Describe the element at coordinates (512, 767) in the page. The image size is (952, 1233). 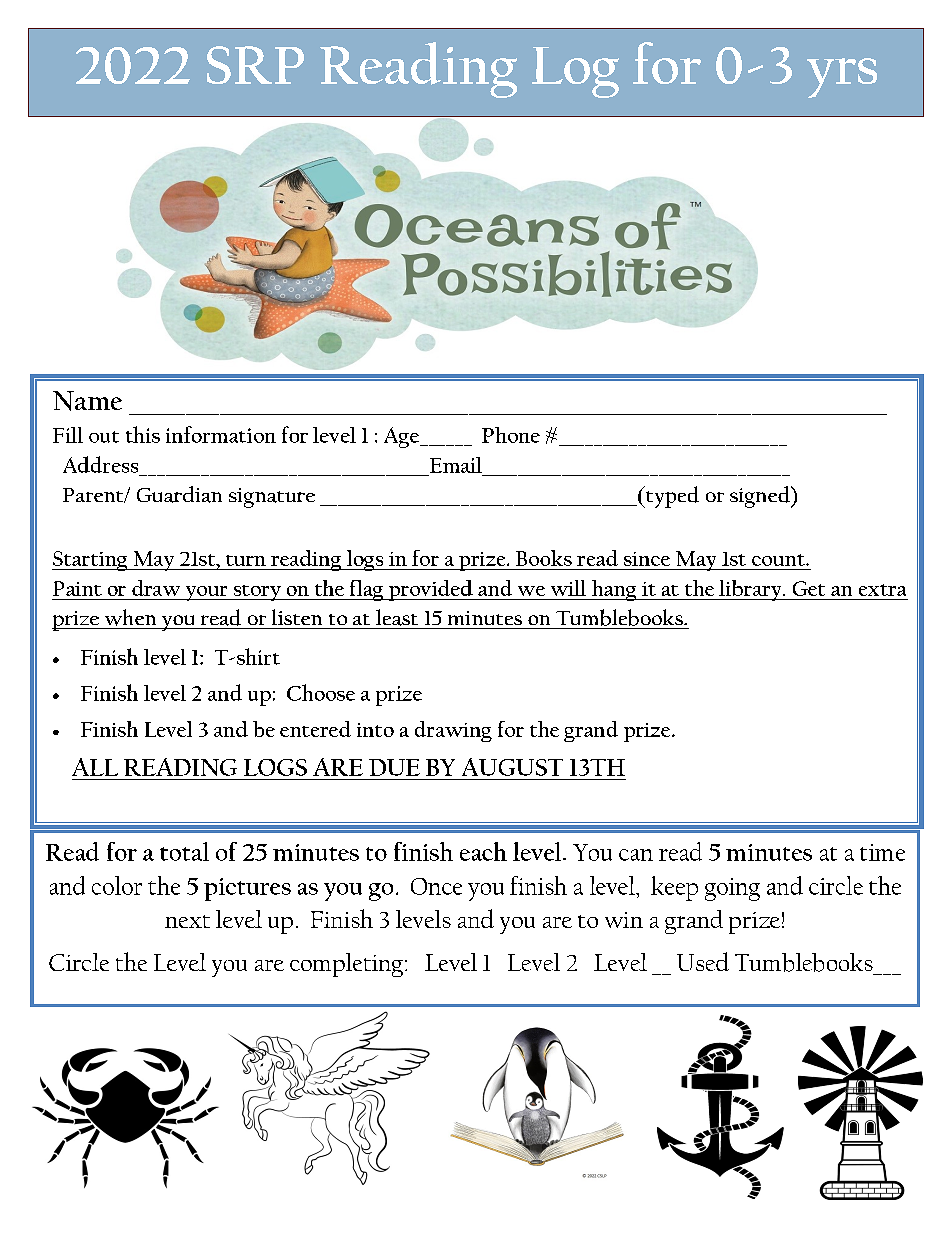
I see `AUGUST` at that location.
